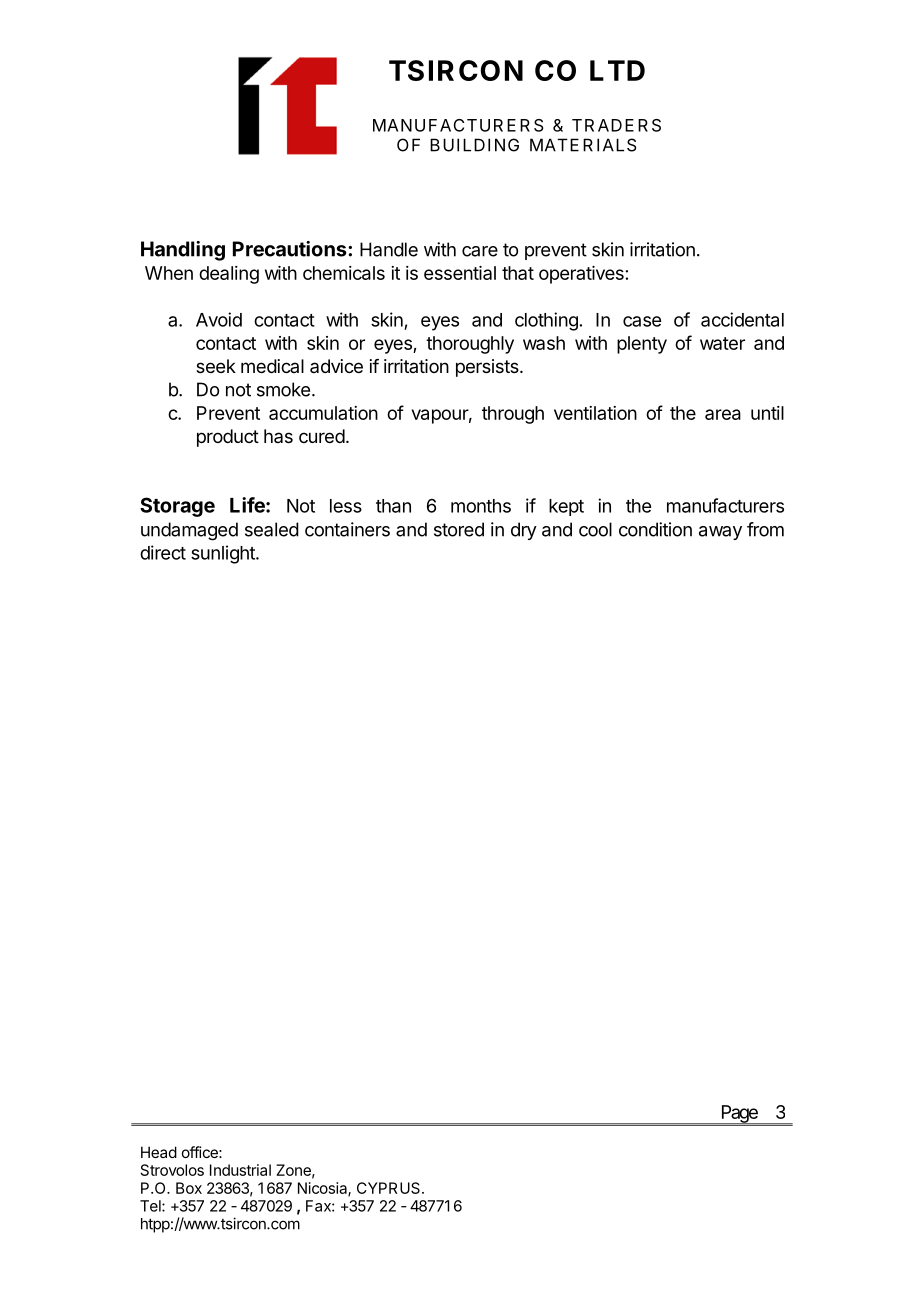 The width and height of the page is (924, 1308). I want to click on condition, so click(655, 529).
